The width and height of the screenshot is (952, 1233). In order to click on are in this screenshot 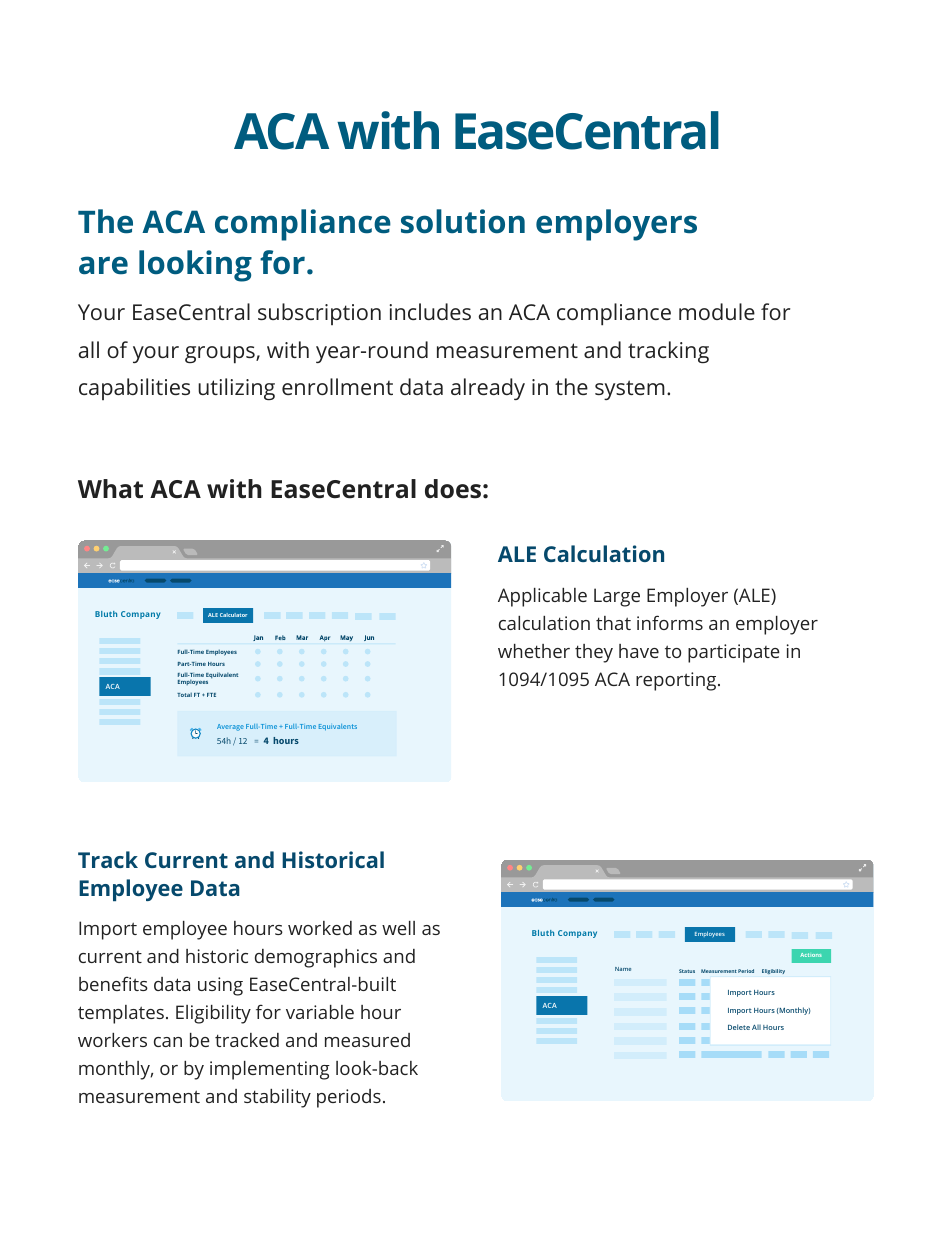, I will do `click(103, 265)`.
